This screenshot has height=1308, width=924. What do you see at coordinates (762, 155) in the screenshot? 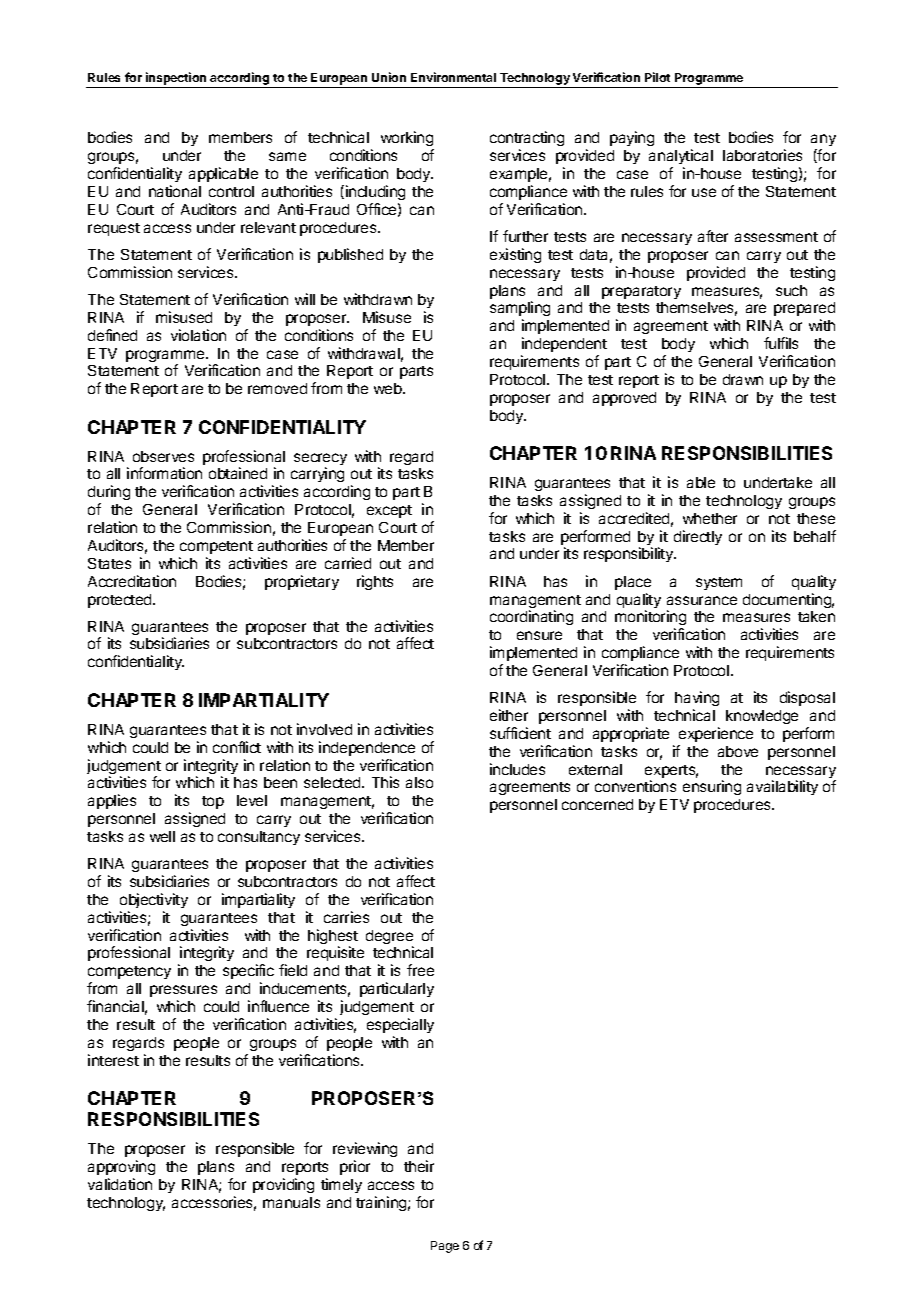
I see `laboratories` at bounding box center [762, 155].
